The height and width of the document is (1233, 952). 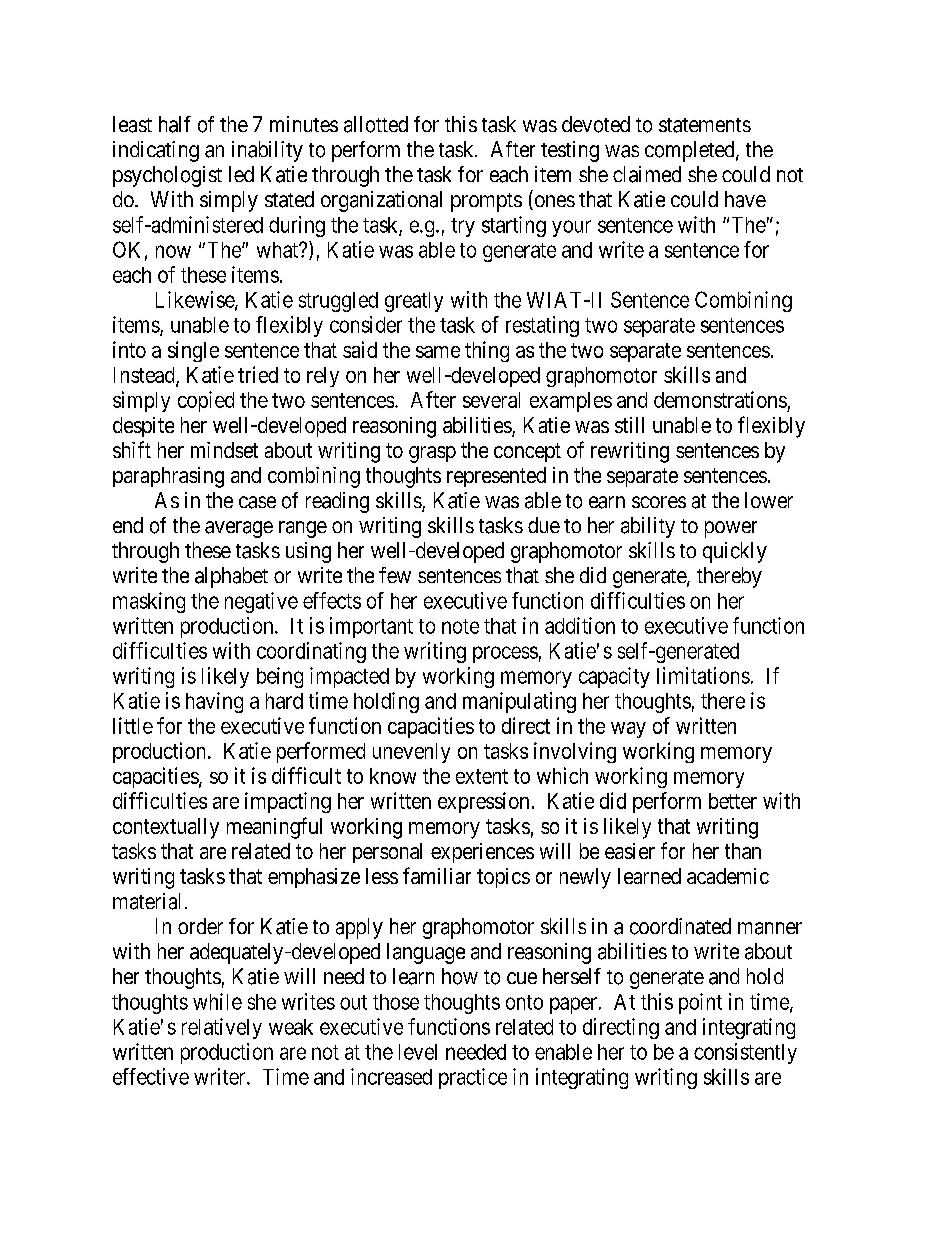 What do you see at coordinates (175, 124) in the document?
I see `half` at bounding box center [175, 124].
